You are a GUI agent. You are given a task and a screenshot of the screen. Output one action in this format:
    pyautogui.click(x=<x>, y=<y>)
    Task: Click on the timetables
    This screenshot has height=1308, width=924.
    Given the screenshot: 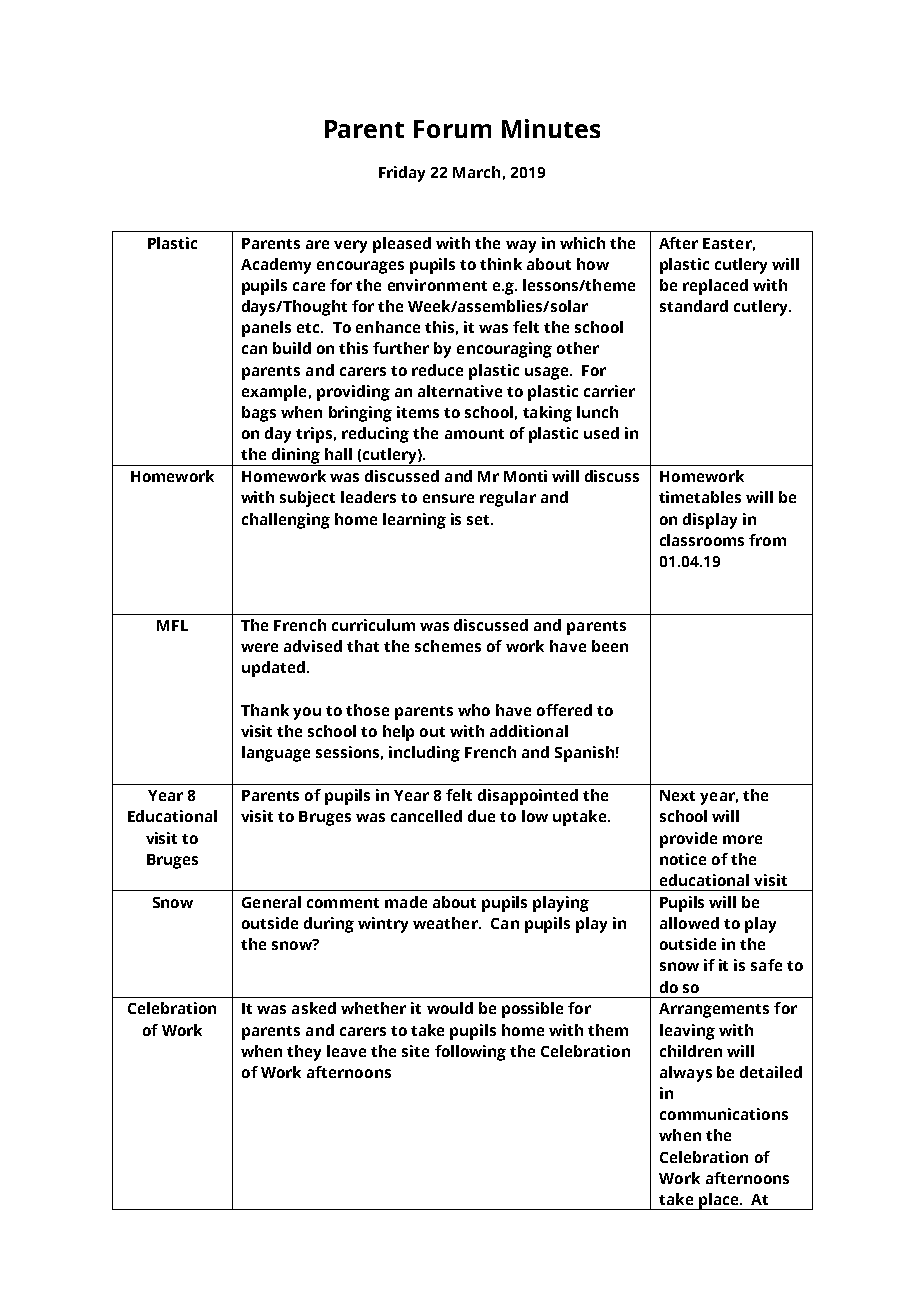 What is the action you would take?
    pyautogui.click(x=700, y=497)
